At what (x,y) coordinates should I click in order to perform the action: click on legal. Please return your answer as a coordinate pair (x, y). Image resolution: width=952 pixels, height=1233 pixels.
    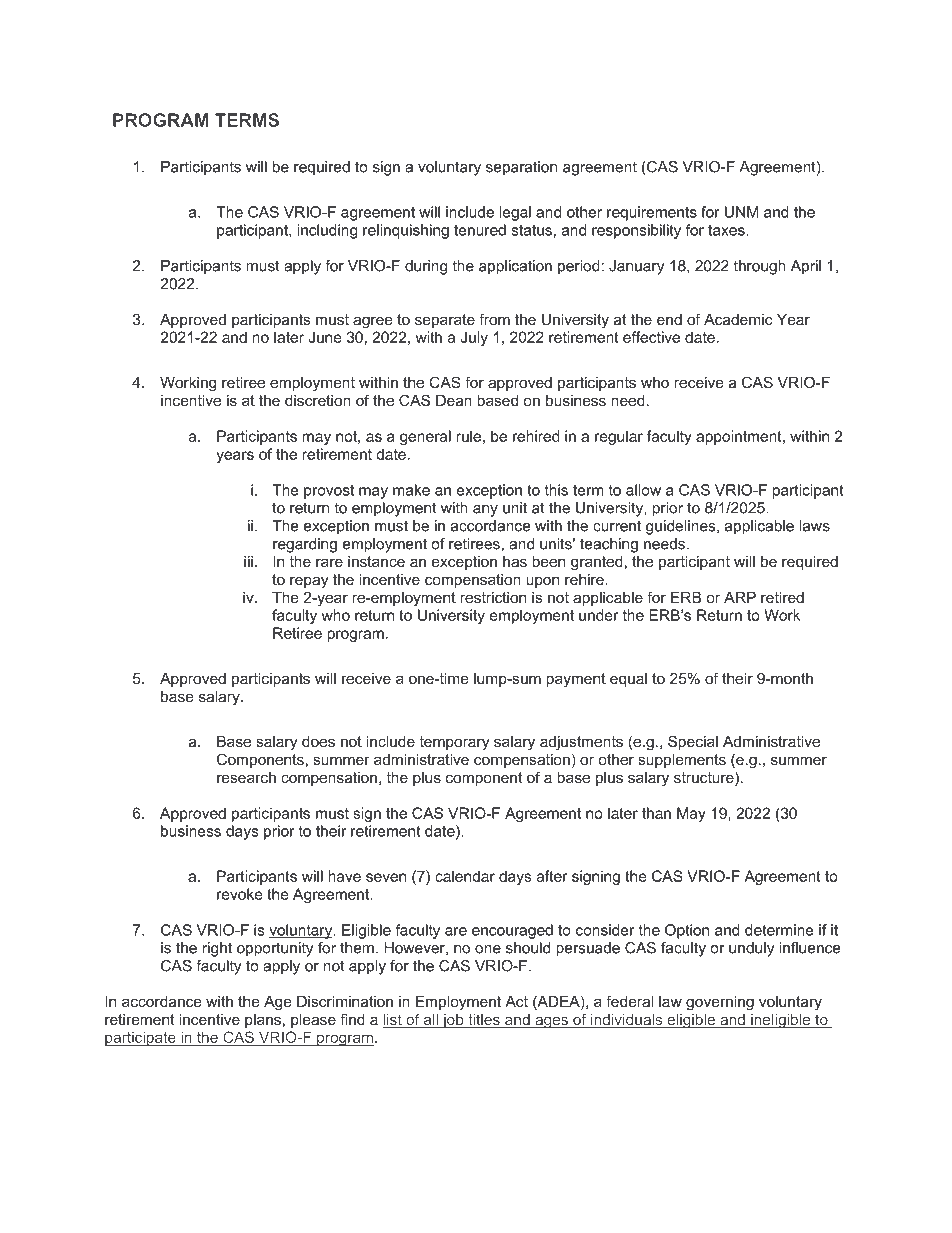
    Looking at the image, I should click on (515, 213).
